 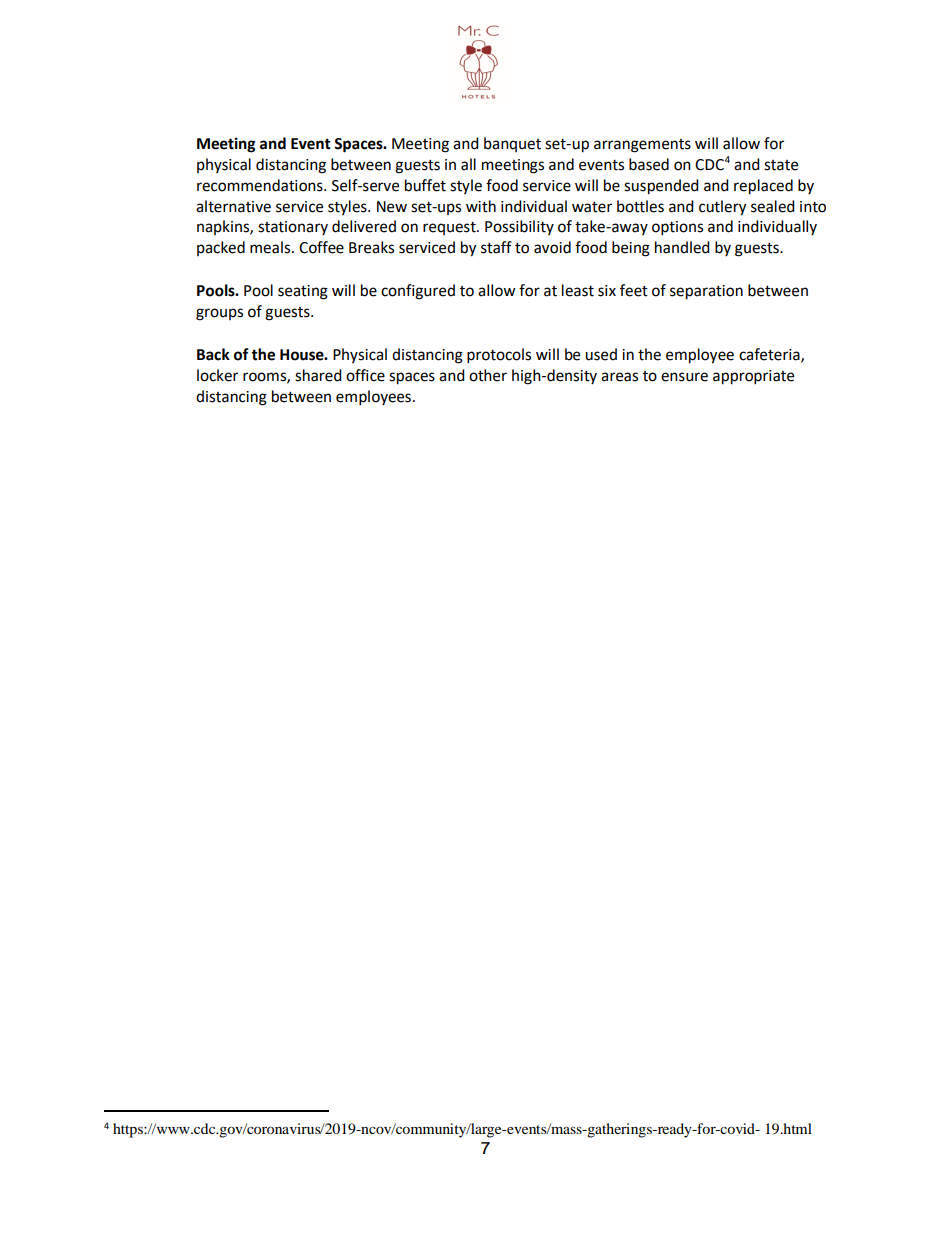 What do you see at coordinates (781, 165) in the screenshot?
I see `state` at bounding box center [781, 165].
